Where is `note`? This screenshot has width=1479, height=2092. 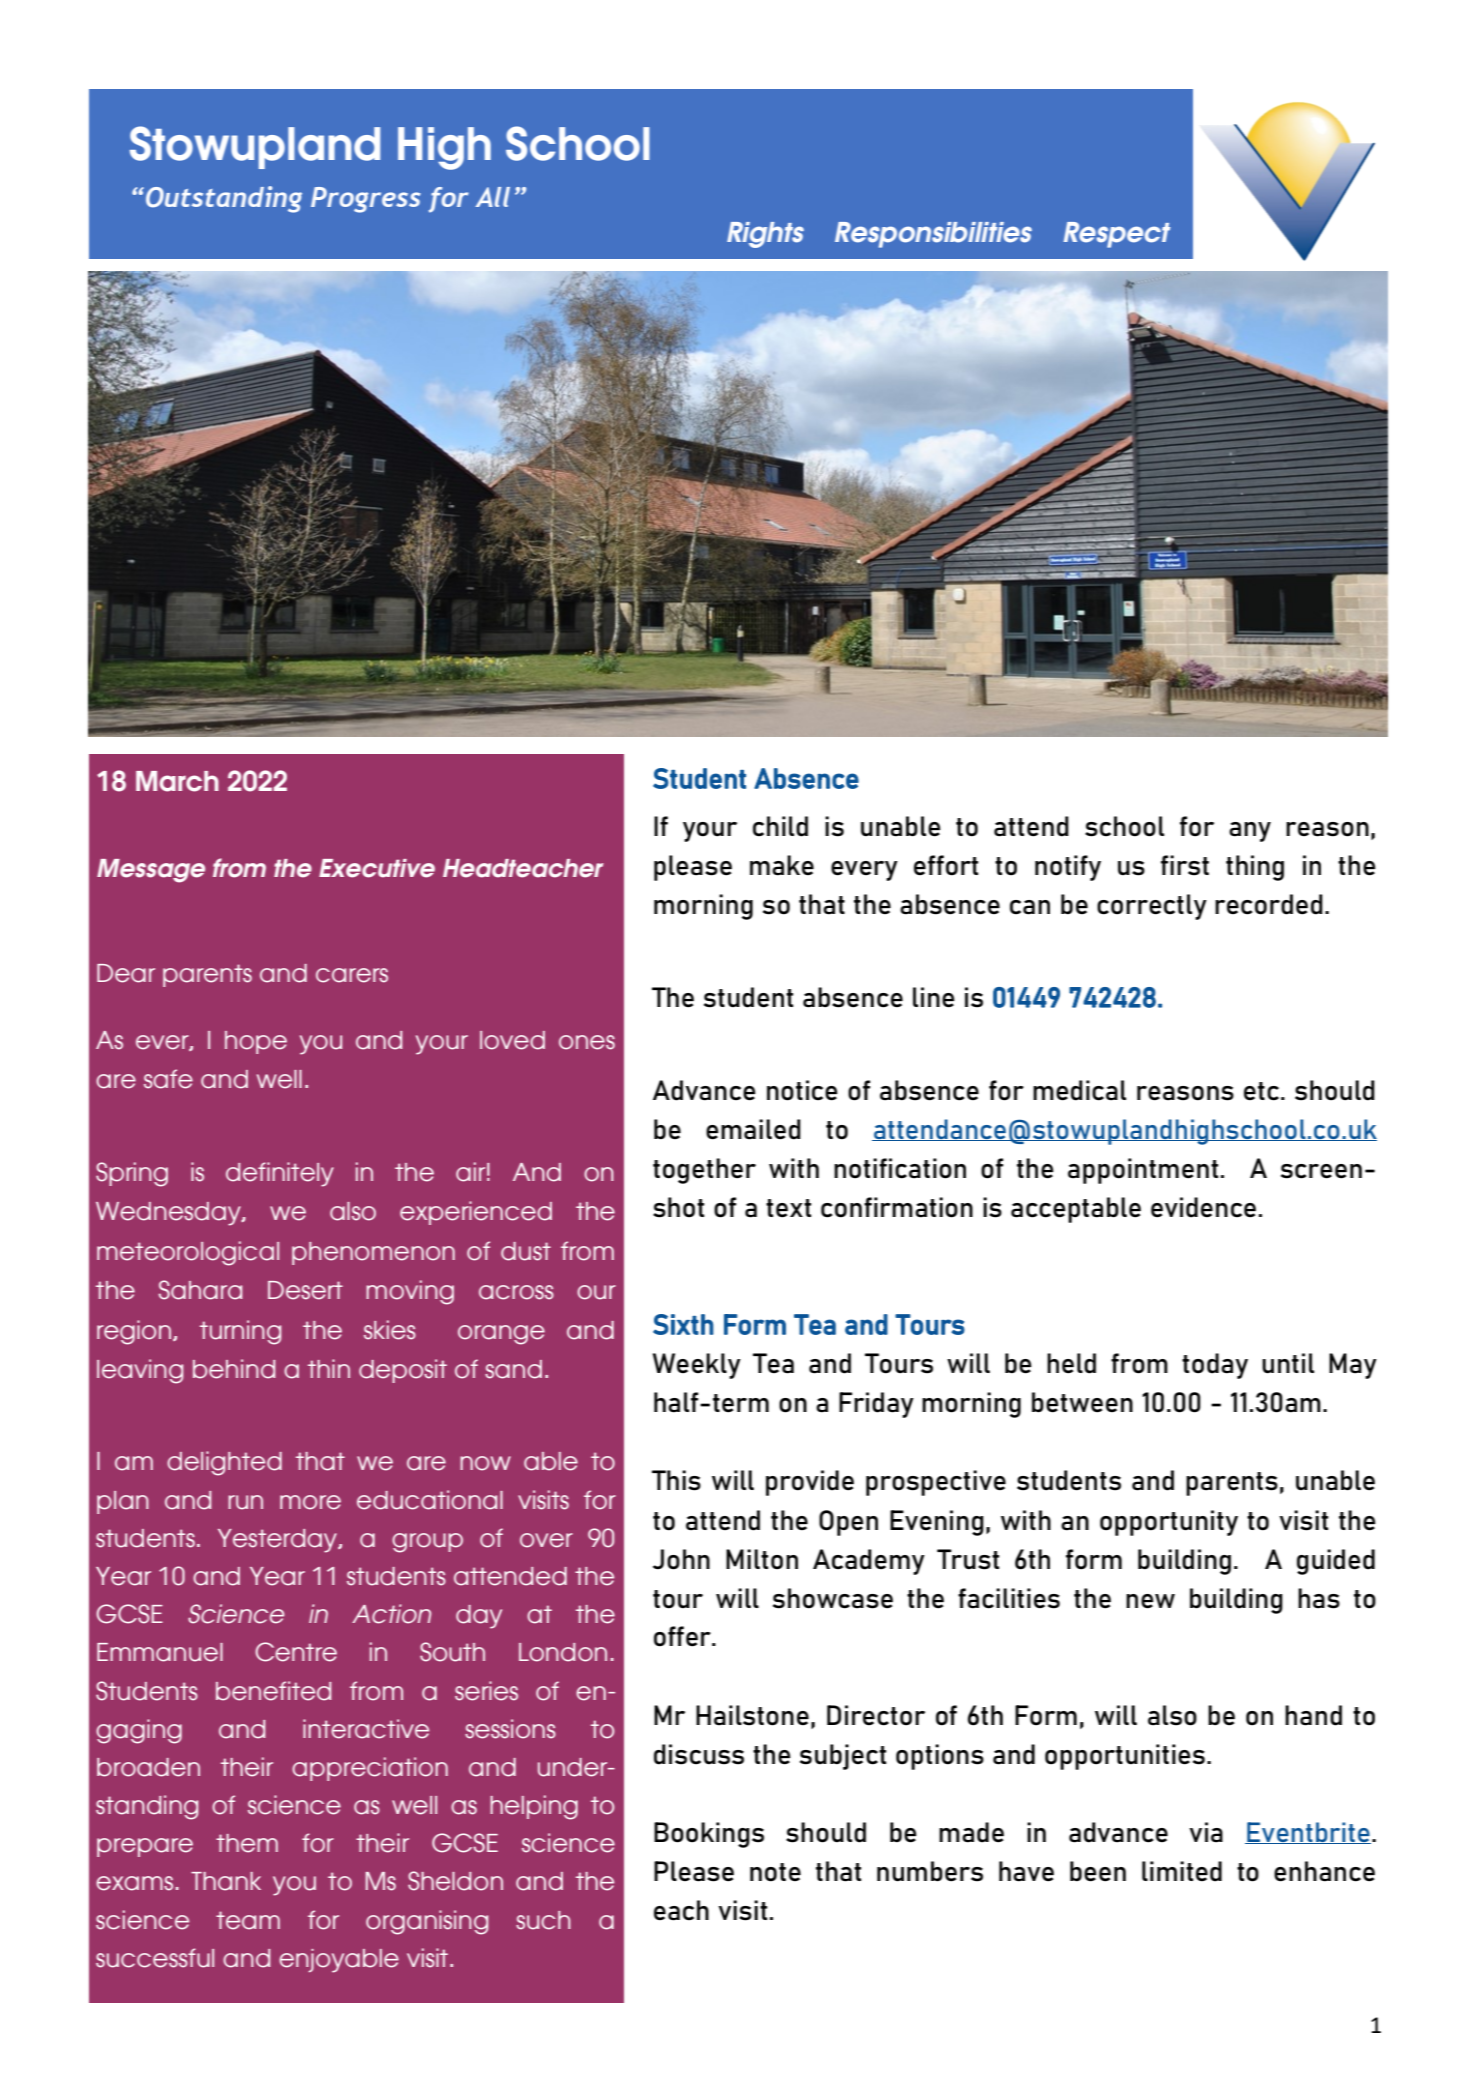 note is located at coordinates (775, 1872).
